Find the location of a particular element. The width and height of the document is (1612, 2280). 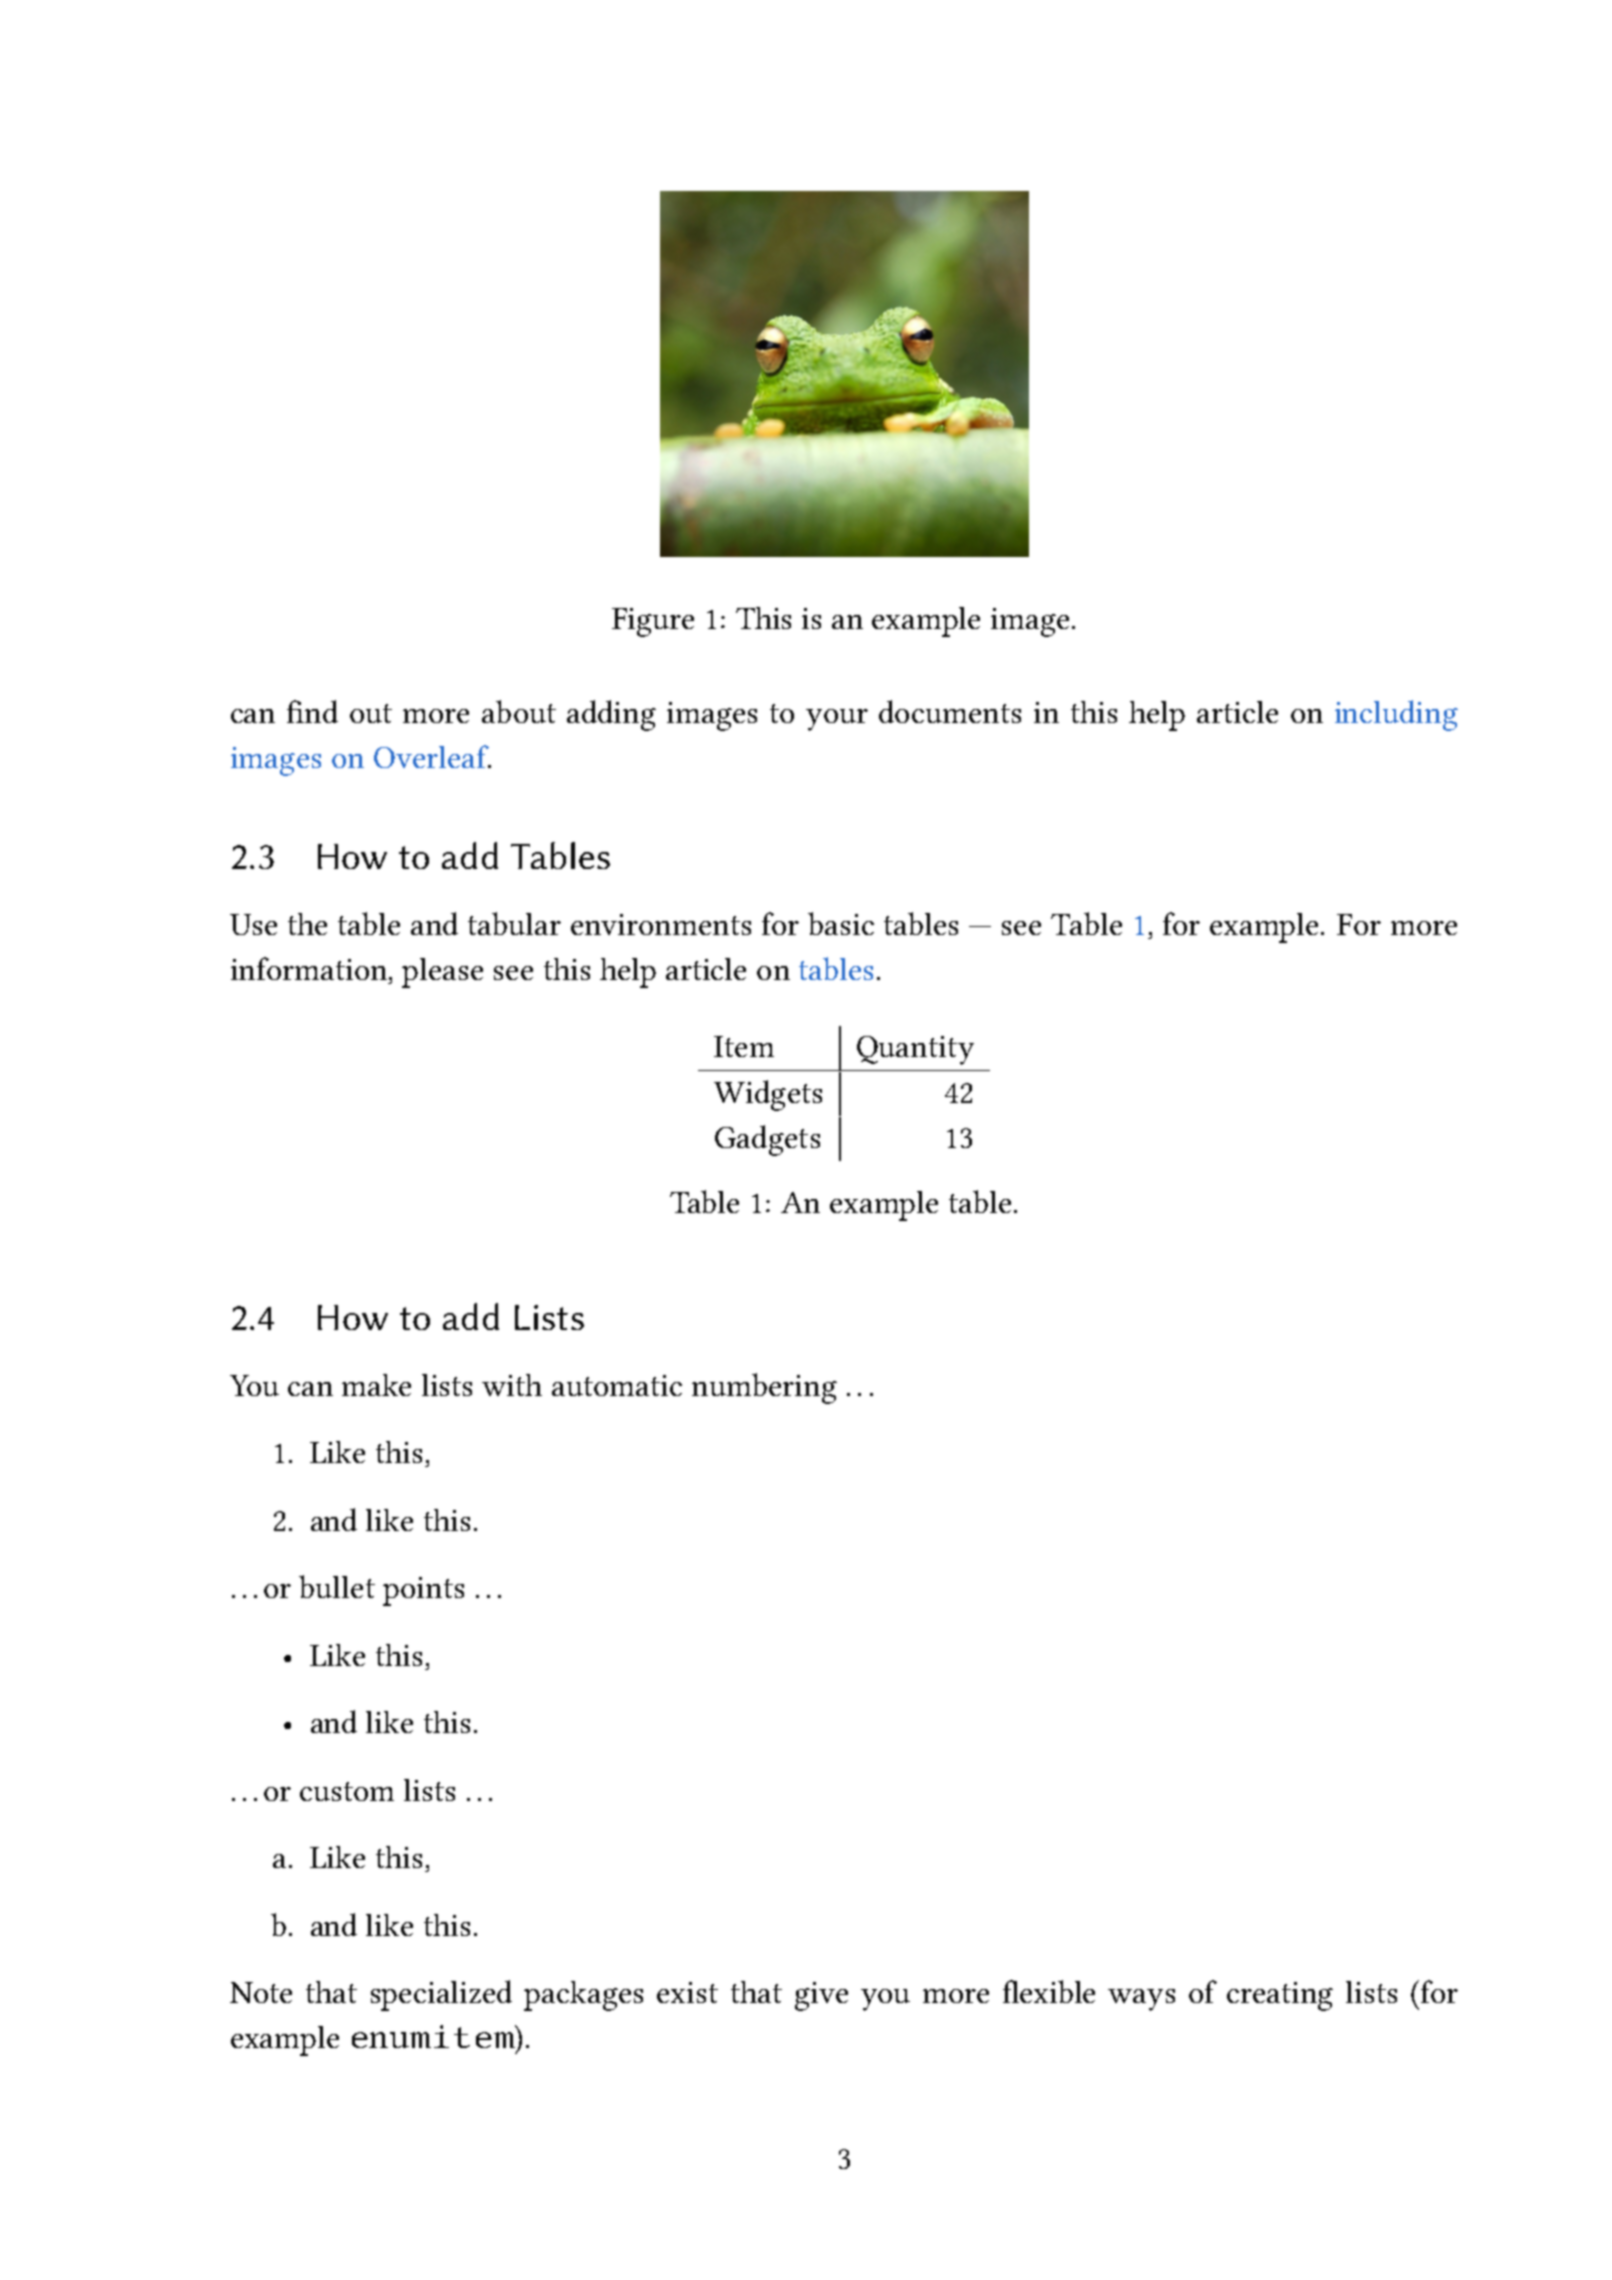

numbering is located at coordinates (764, 1388).
